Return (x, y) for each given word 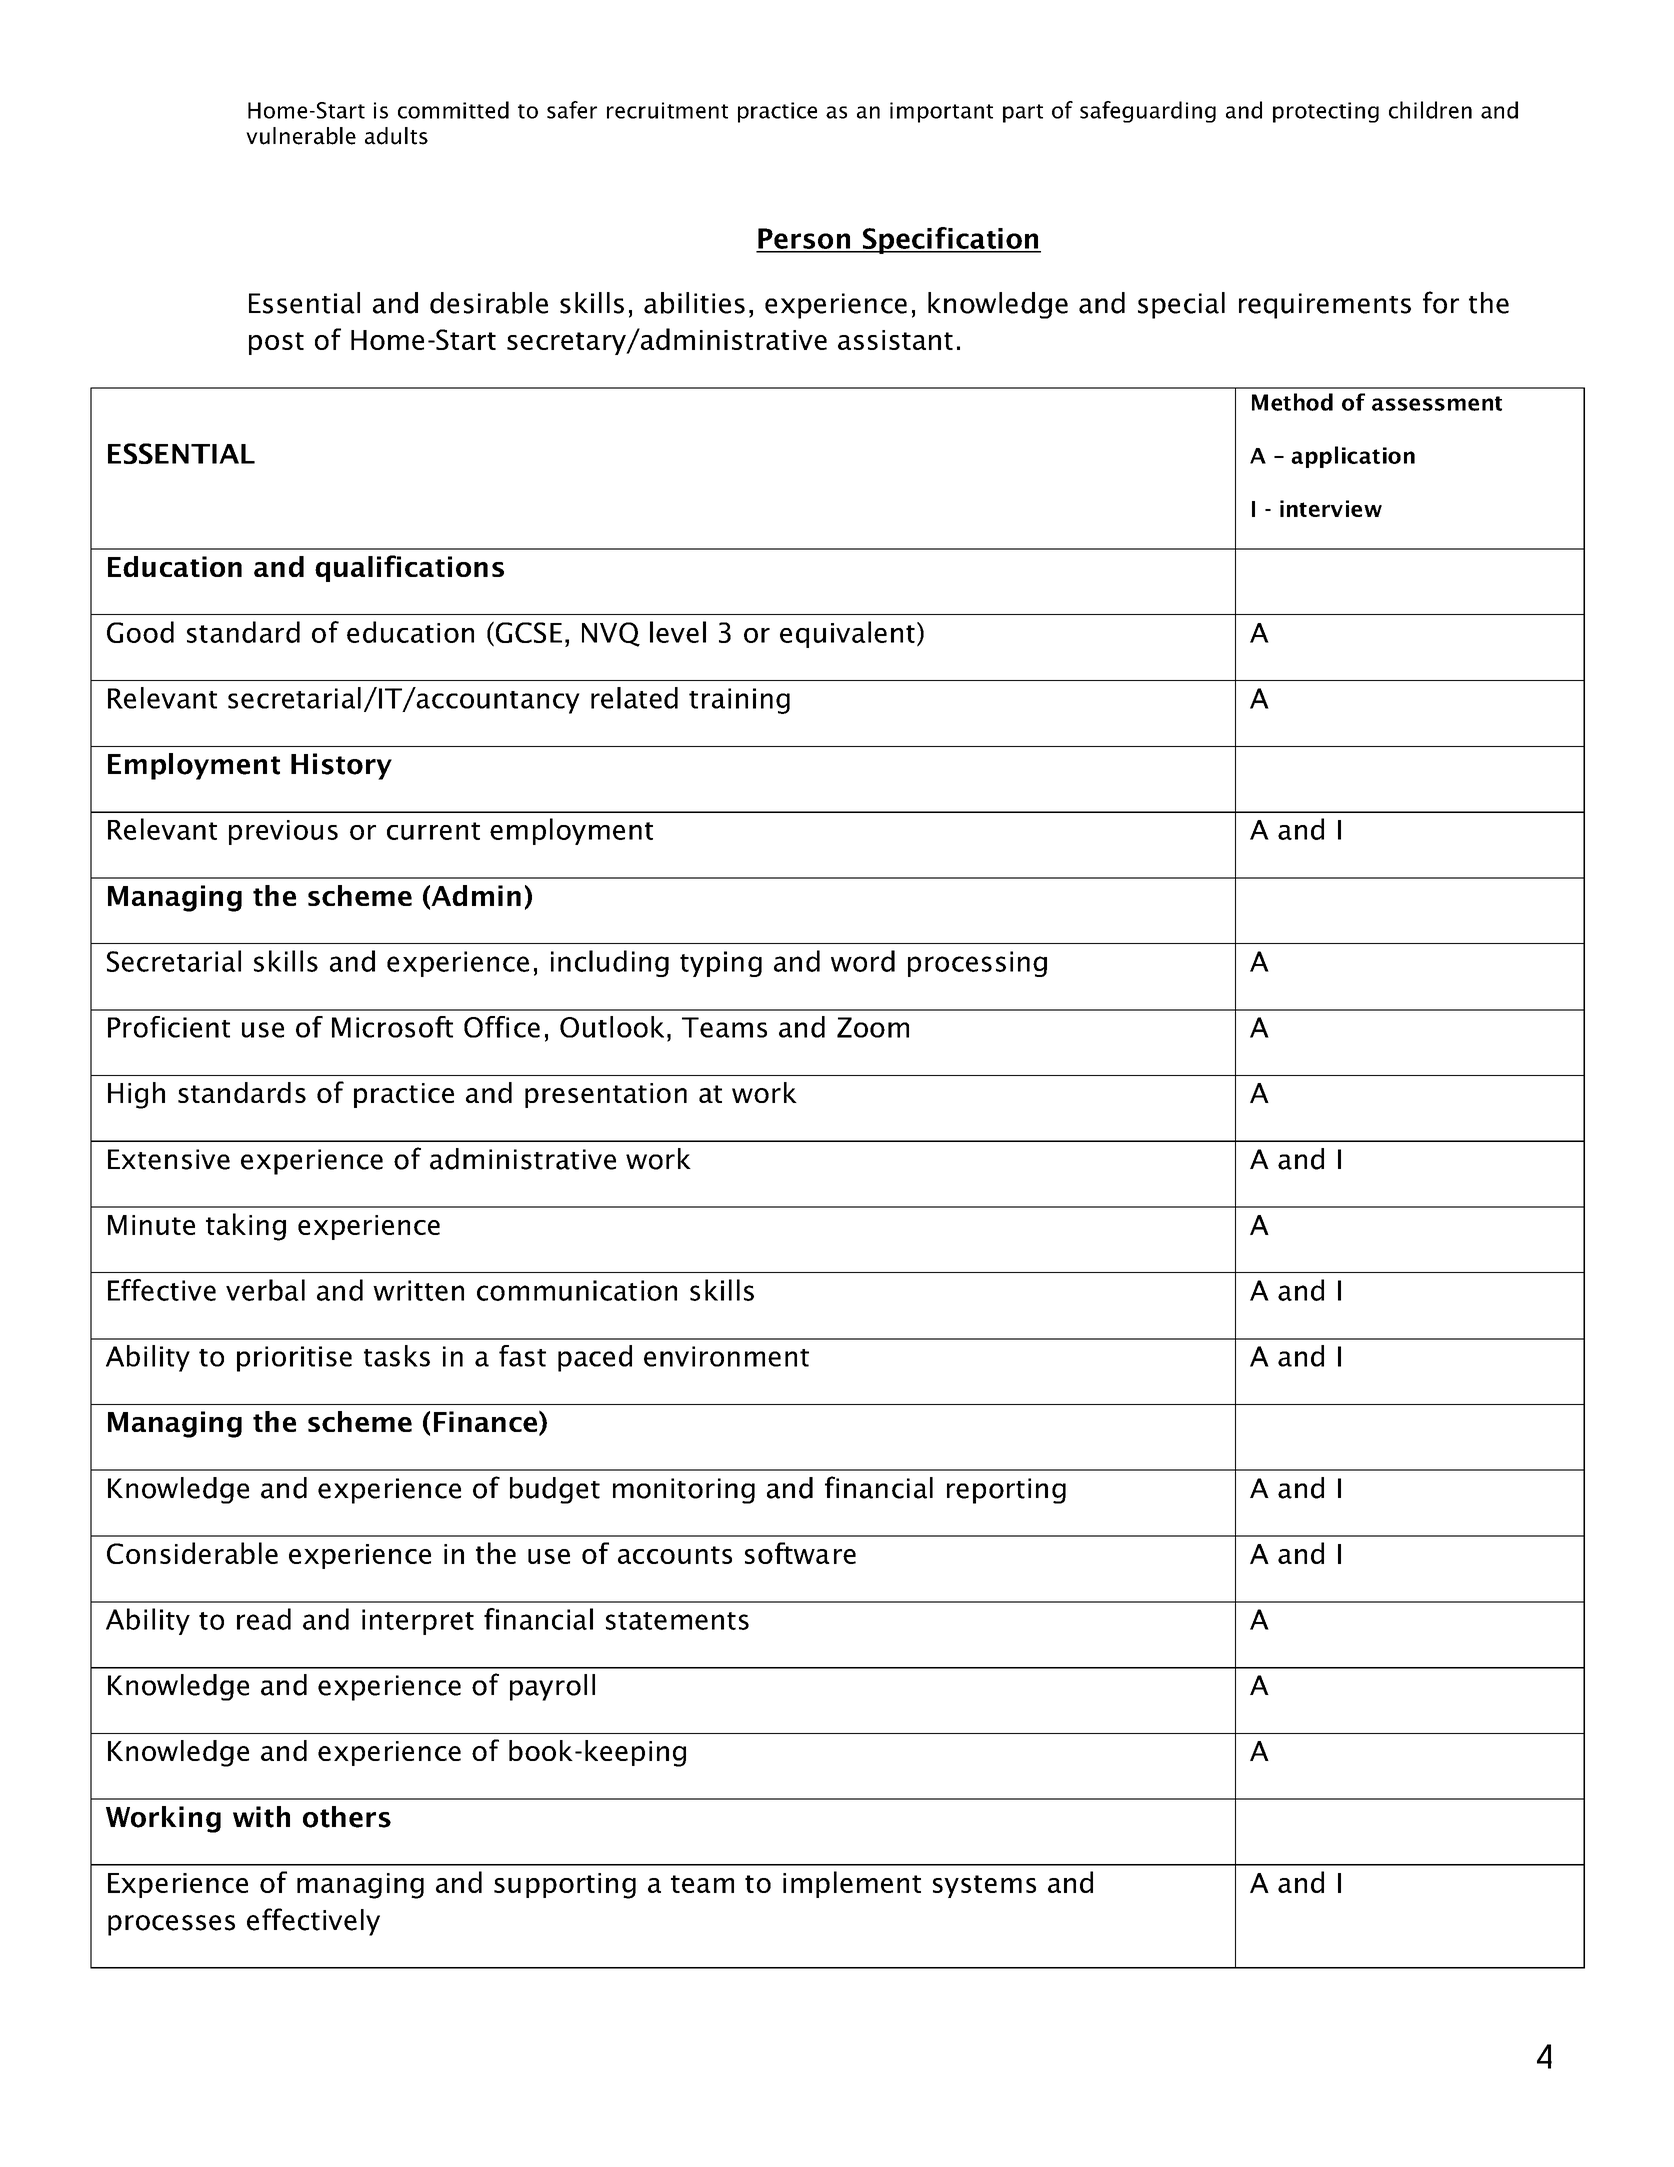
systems (984, 1886)
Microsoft (392, 1027)
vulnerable (301, 136)
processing (977, 964)
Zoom (873, 1027)
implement (852, 1884)
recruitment (667, 110)
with (261, 1817)
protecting (1326, 112)
